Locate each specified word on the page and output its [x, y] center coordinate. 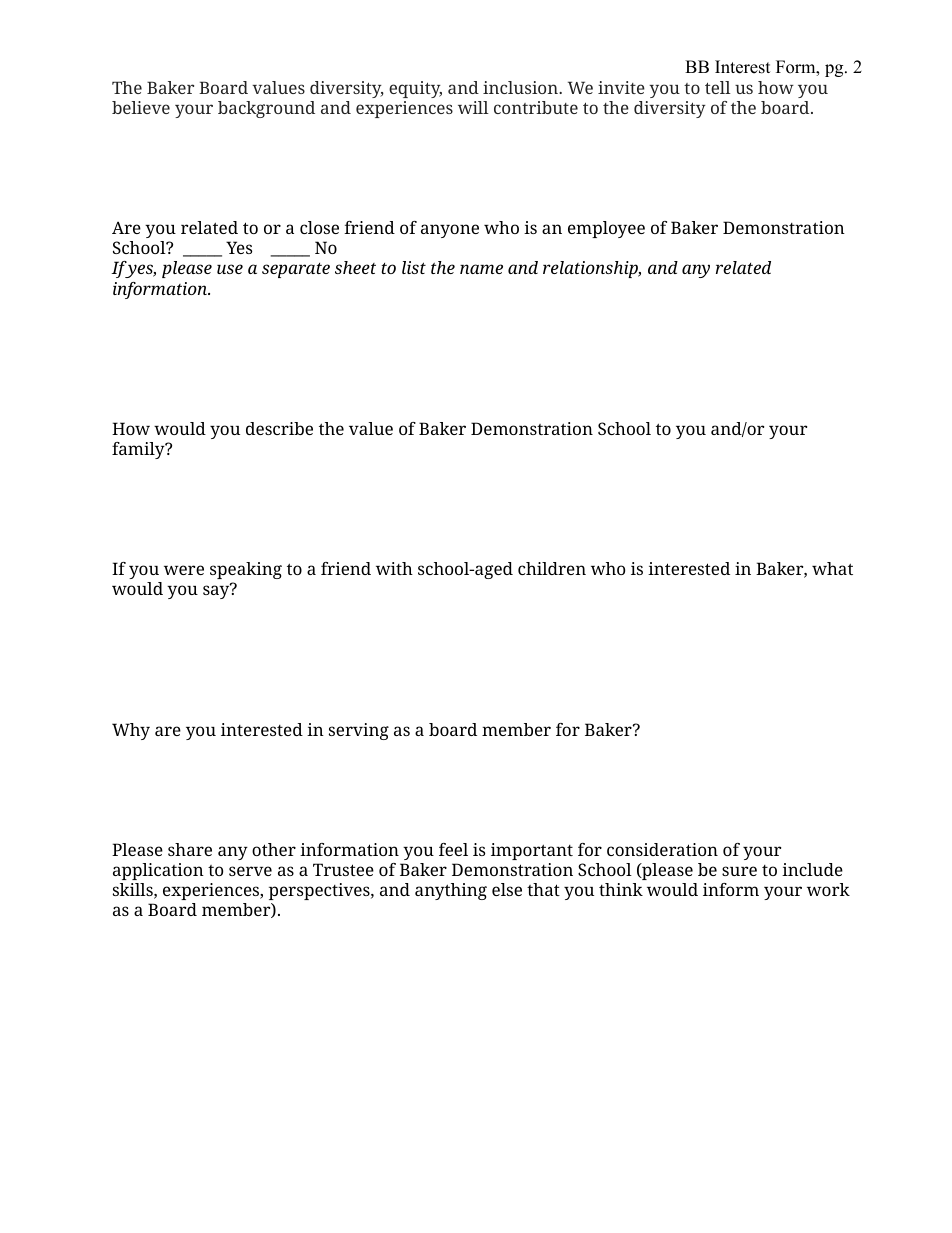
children [552, 568]
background [266, 109]
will [473, 107]
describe [279, 428]
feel [453, 849]
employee [606, 229]
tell [718, 87]
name [481, 269]
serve [250, 871]
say [217, 591]
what [832, 568]
